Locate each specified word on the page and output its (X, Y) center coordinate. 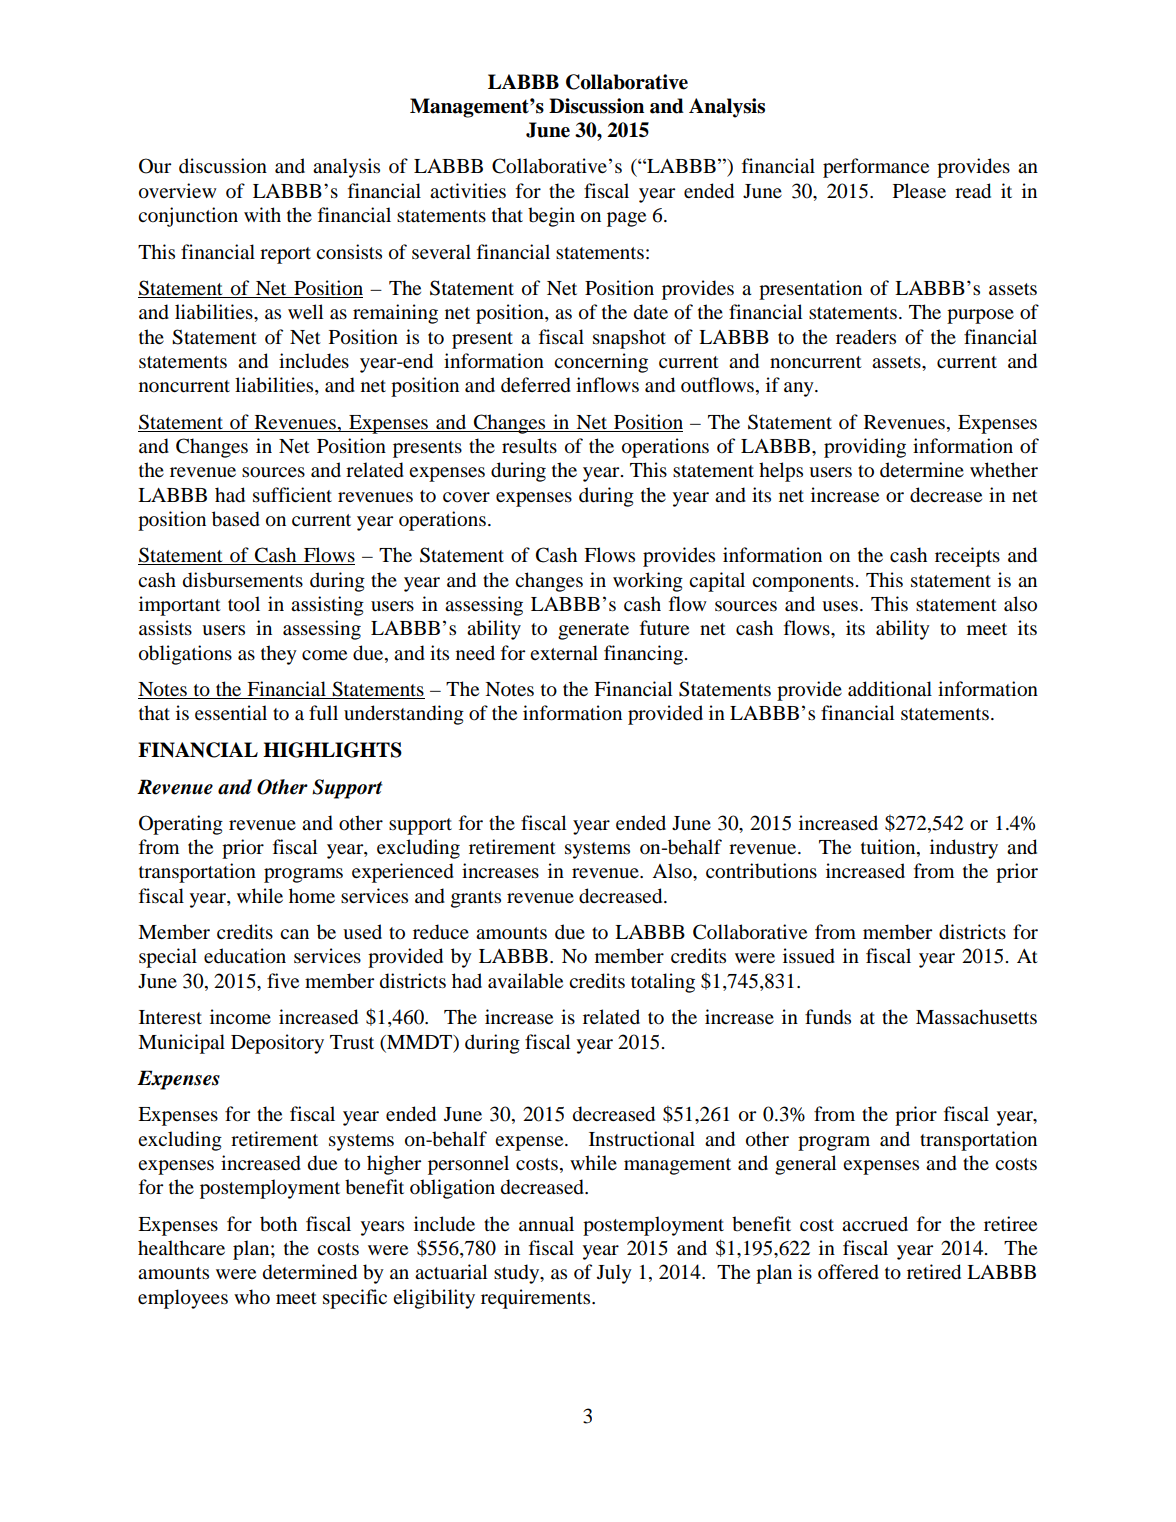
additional (890, 689)
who (252, 1297)
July (614, 1274)
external (564, 652)
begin (551, 217)
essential (231, 713)
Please (919, 190)
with (262, 214)
